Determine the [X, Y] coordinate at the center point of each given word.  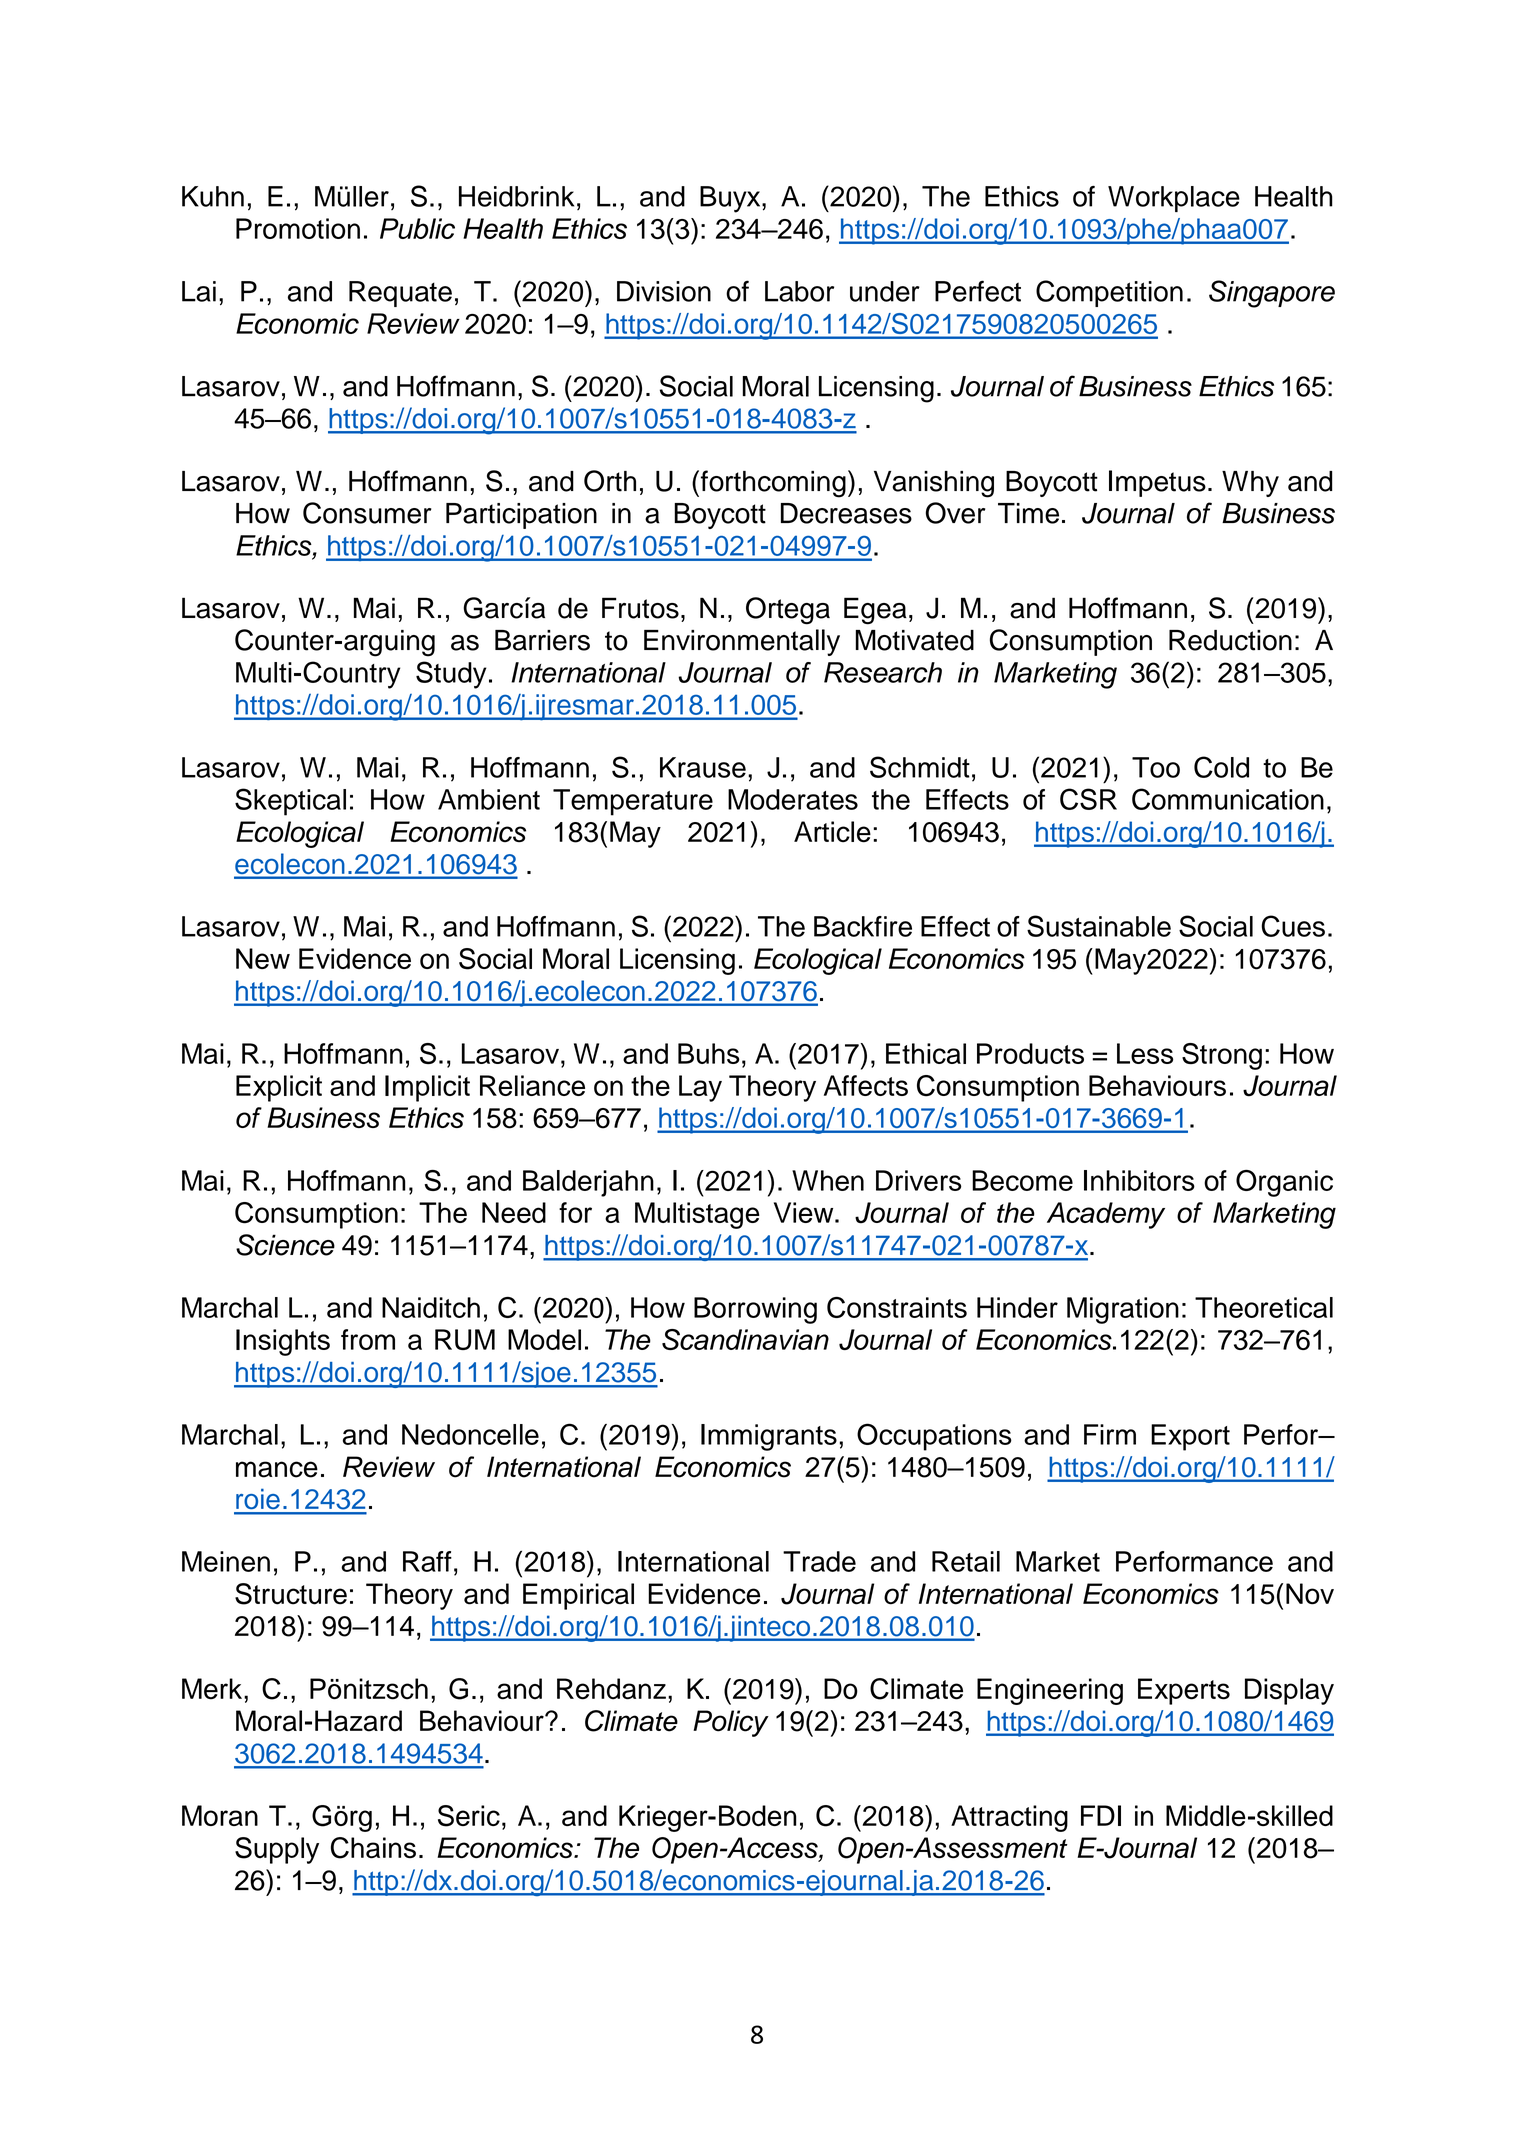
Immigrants [769, 1437]
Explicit [279, 1088]
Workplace [1174, 199]
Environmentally [742, 642]
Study [451, 675]
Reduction [1230, 640]
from [368, 1339]
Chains [373, 1848]
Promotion [298, 228]
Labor [799, 291]
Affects [866, 1085]
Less [1145, 1053]
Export [1190, 1437]
